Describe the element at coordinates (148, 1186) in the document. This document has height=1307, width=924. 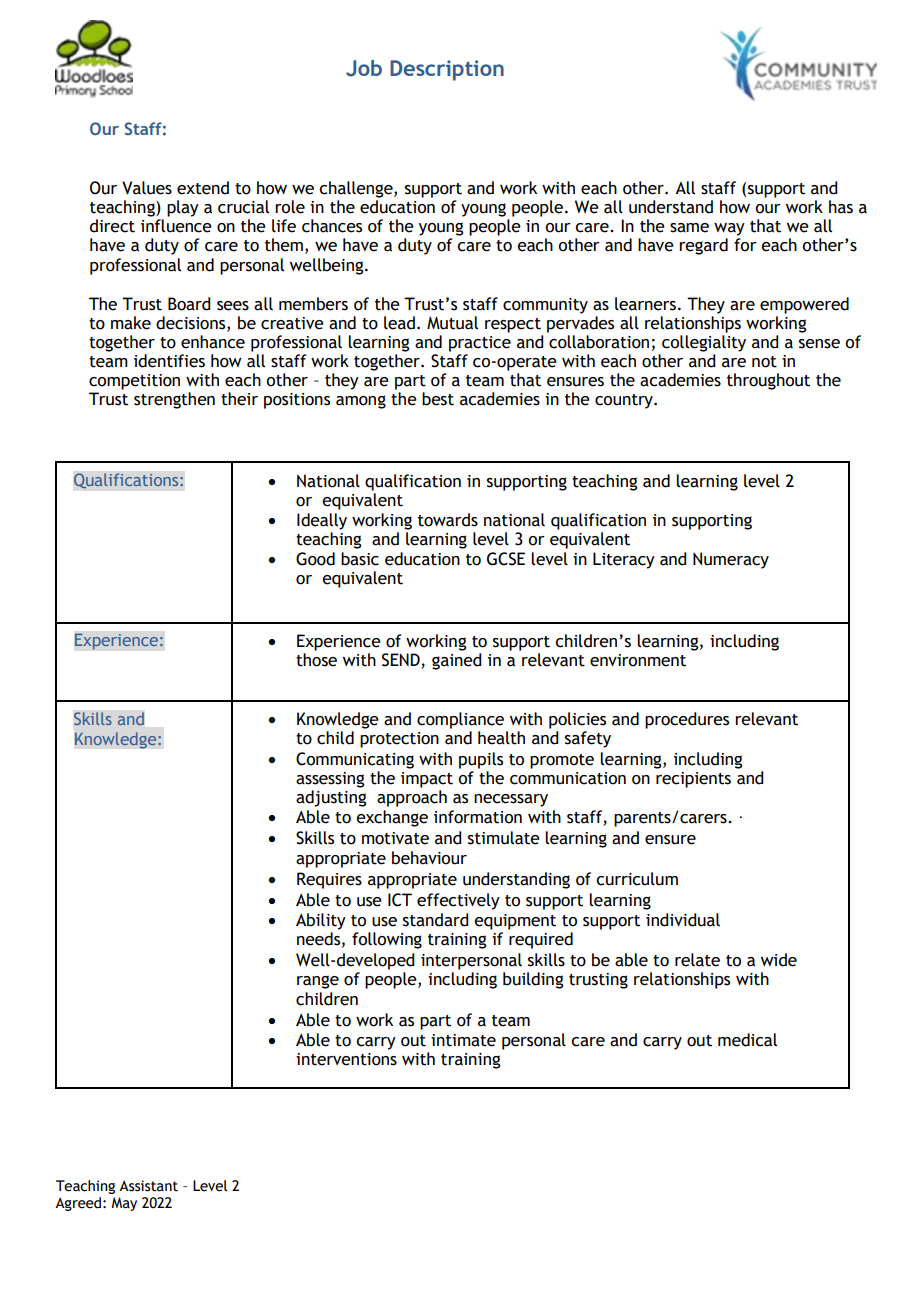
I see `Assistant` at that location.
